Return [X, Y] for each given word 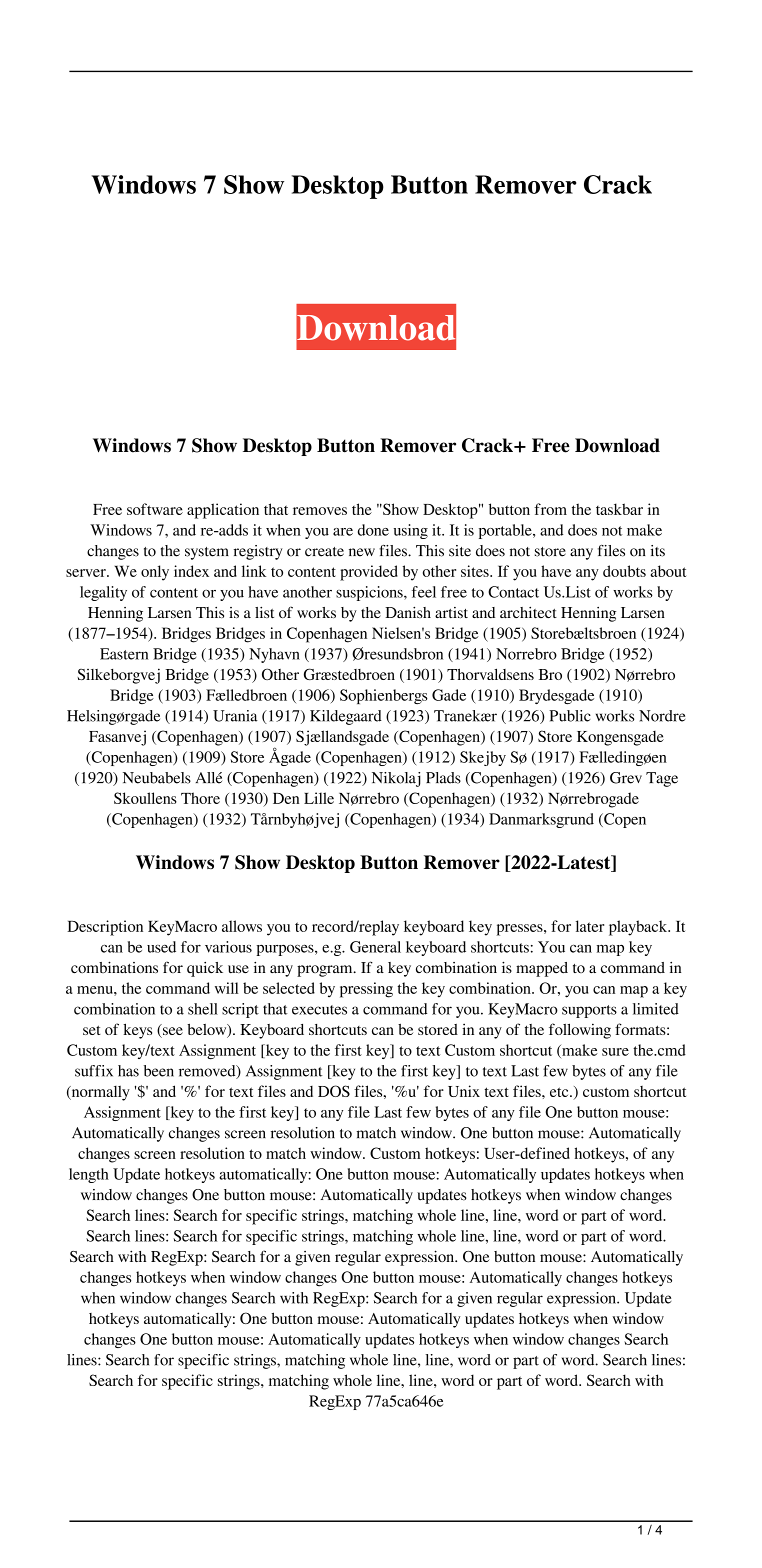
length [89, 1175]
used [161, 947]
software [155, 509]
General [375, 947]
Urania [235, 716]
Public [570, 716]
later [590, 926]
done [373, 530]
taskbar [619, 509]
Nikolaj [396, 779]
